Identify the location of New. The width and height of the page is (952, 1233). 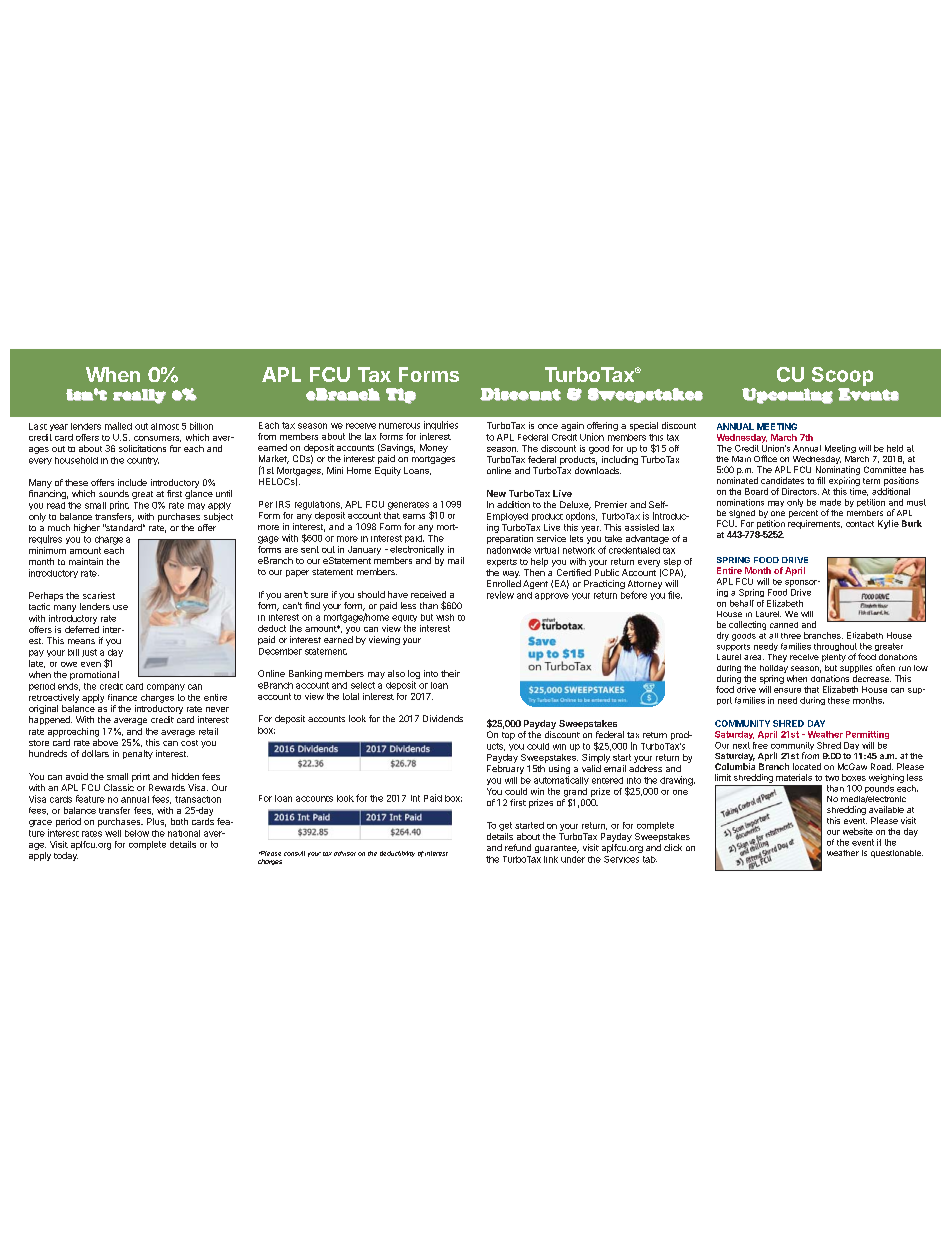
(496, 493).
